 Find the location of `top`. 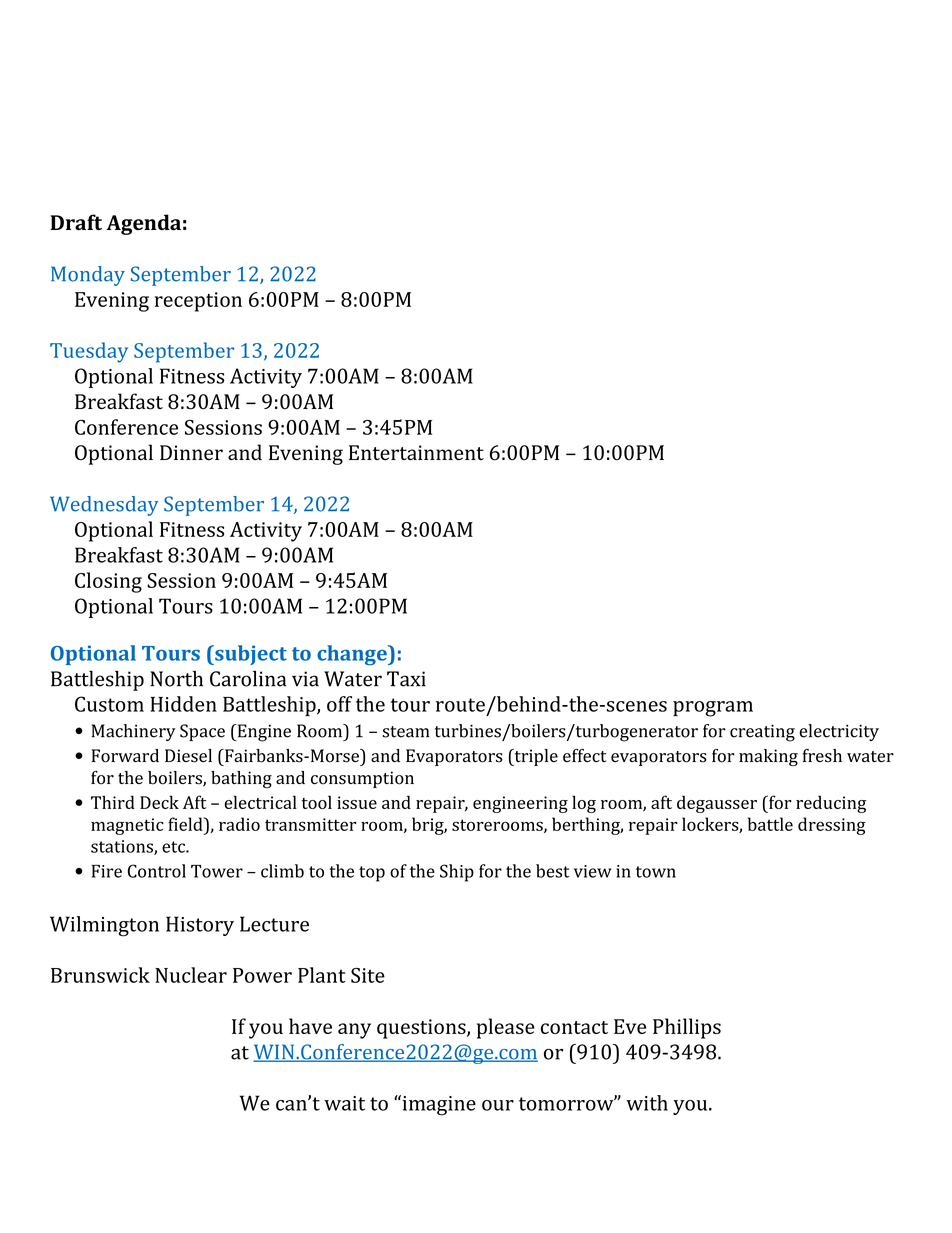

top is located at coordinates (372, 874).
